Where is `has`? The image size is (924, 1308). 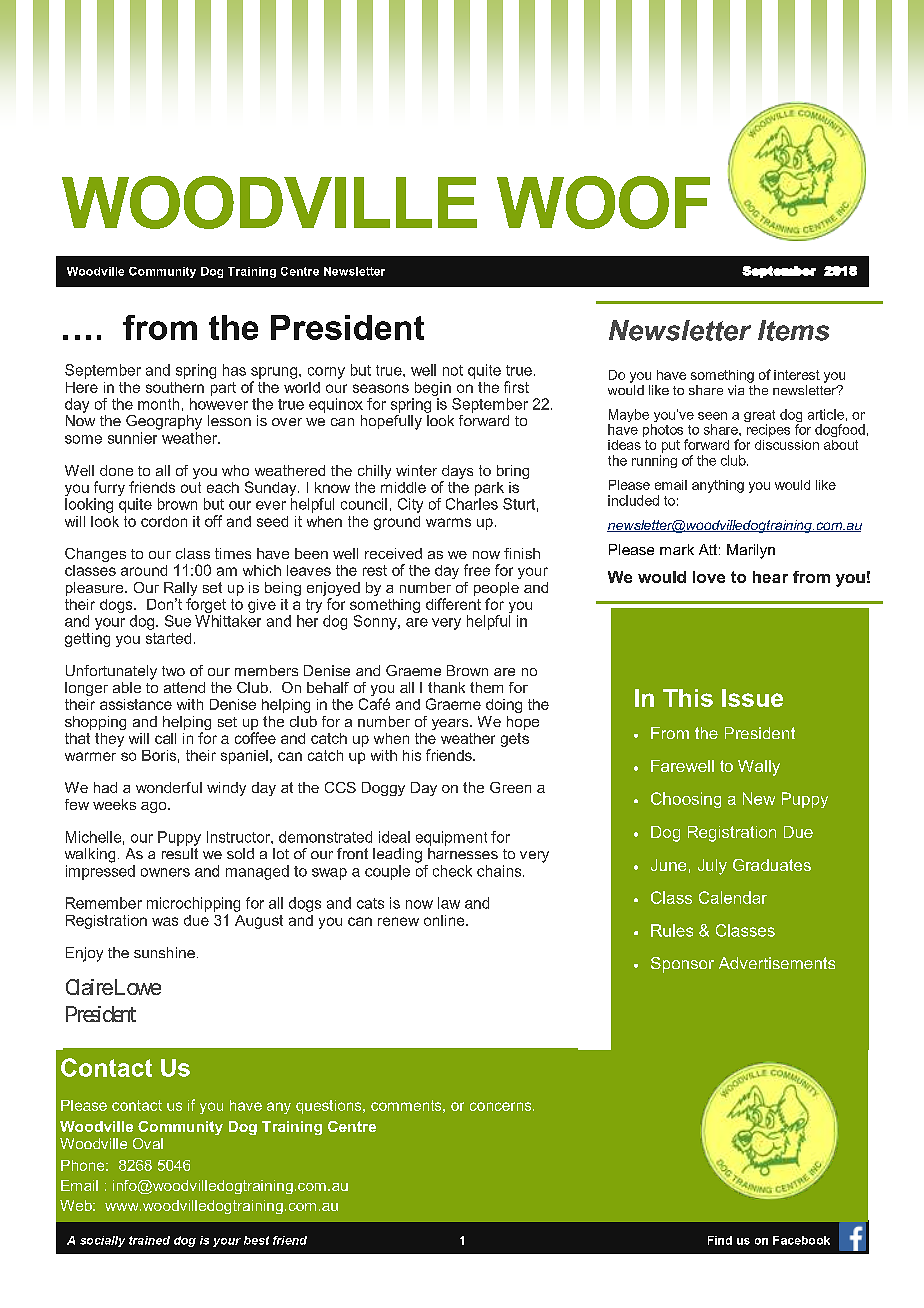
has is located at coordinates (234, 370).
